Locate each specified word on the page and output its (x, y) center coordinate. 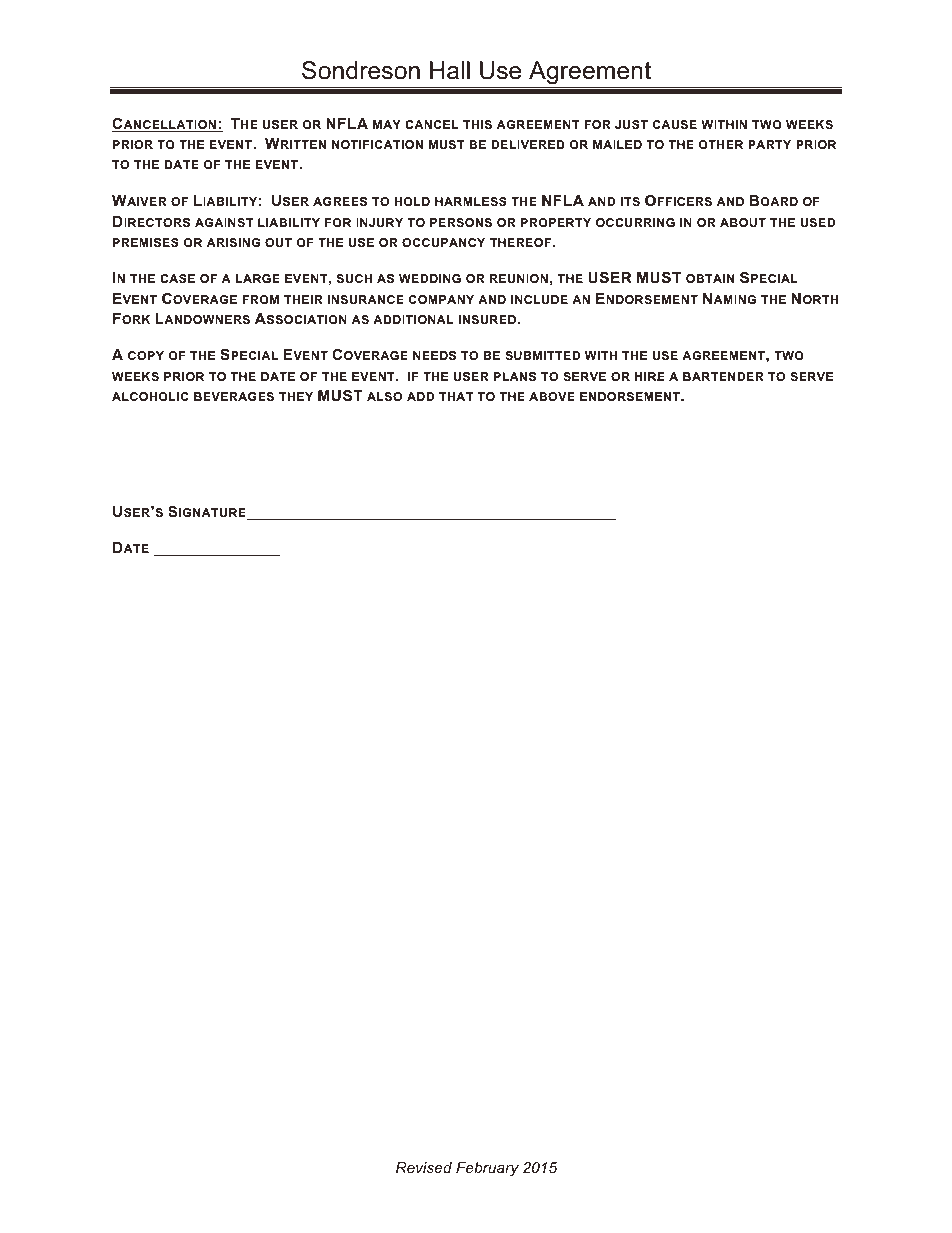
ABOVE (552, 396)
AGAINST (224, 222)
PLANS (515, 376)
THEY (296, 396)
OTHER (720, 144)
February (487, 1169)
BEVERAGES (234, 396)
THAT (456, 396)
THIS (477, 124)
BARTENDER (723, 376)
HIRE (650, 376)
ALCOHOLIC (150, 396)
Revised (424, 1167)
